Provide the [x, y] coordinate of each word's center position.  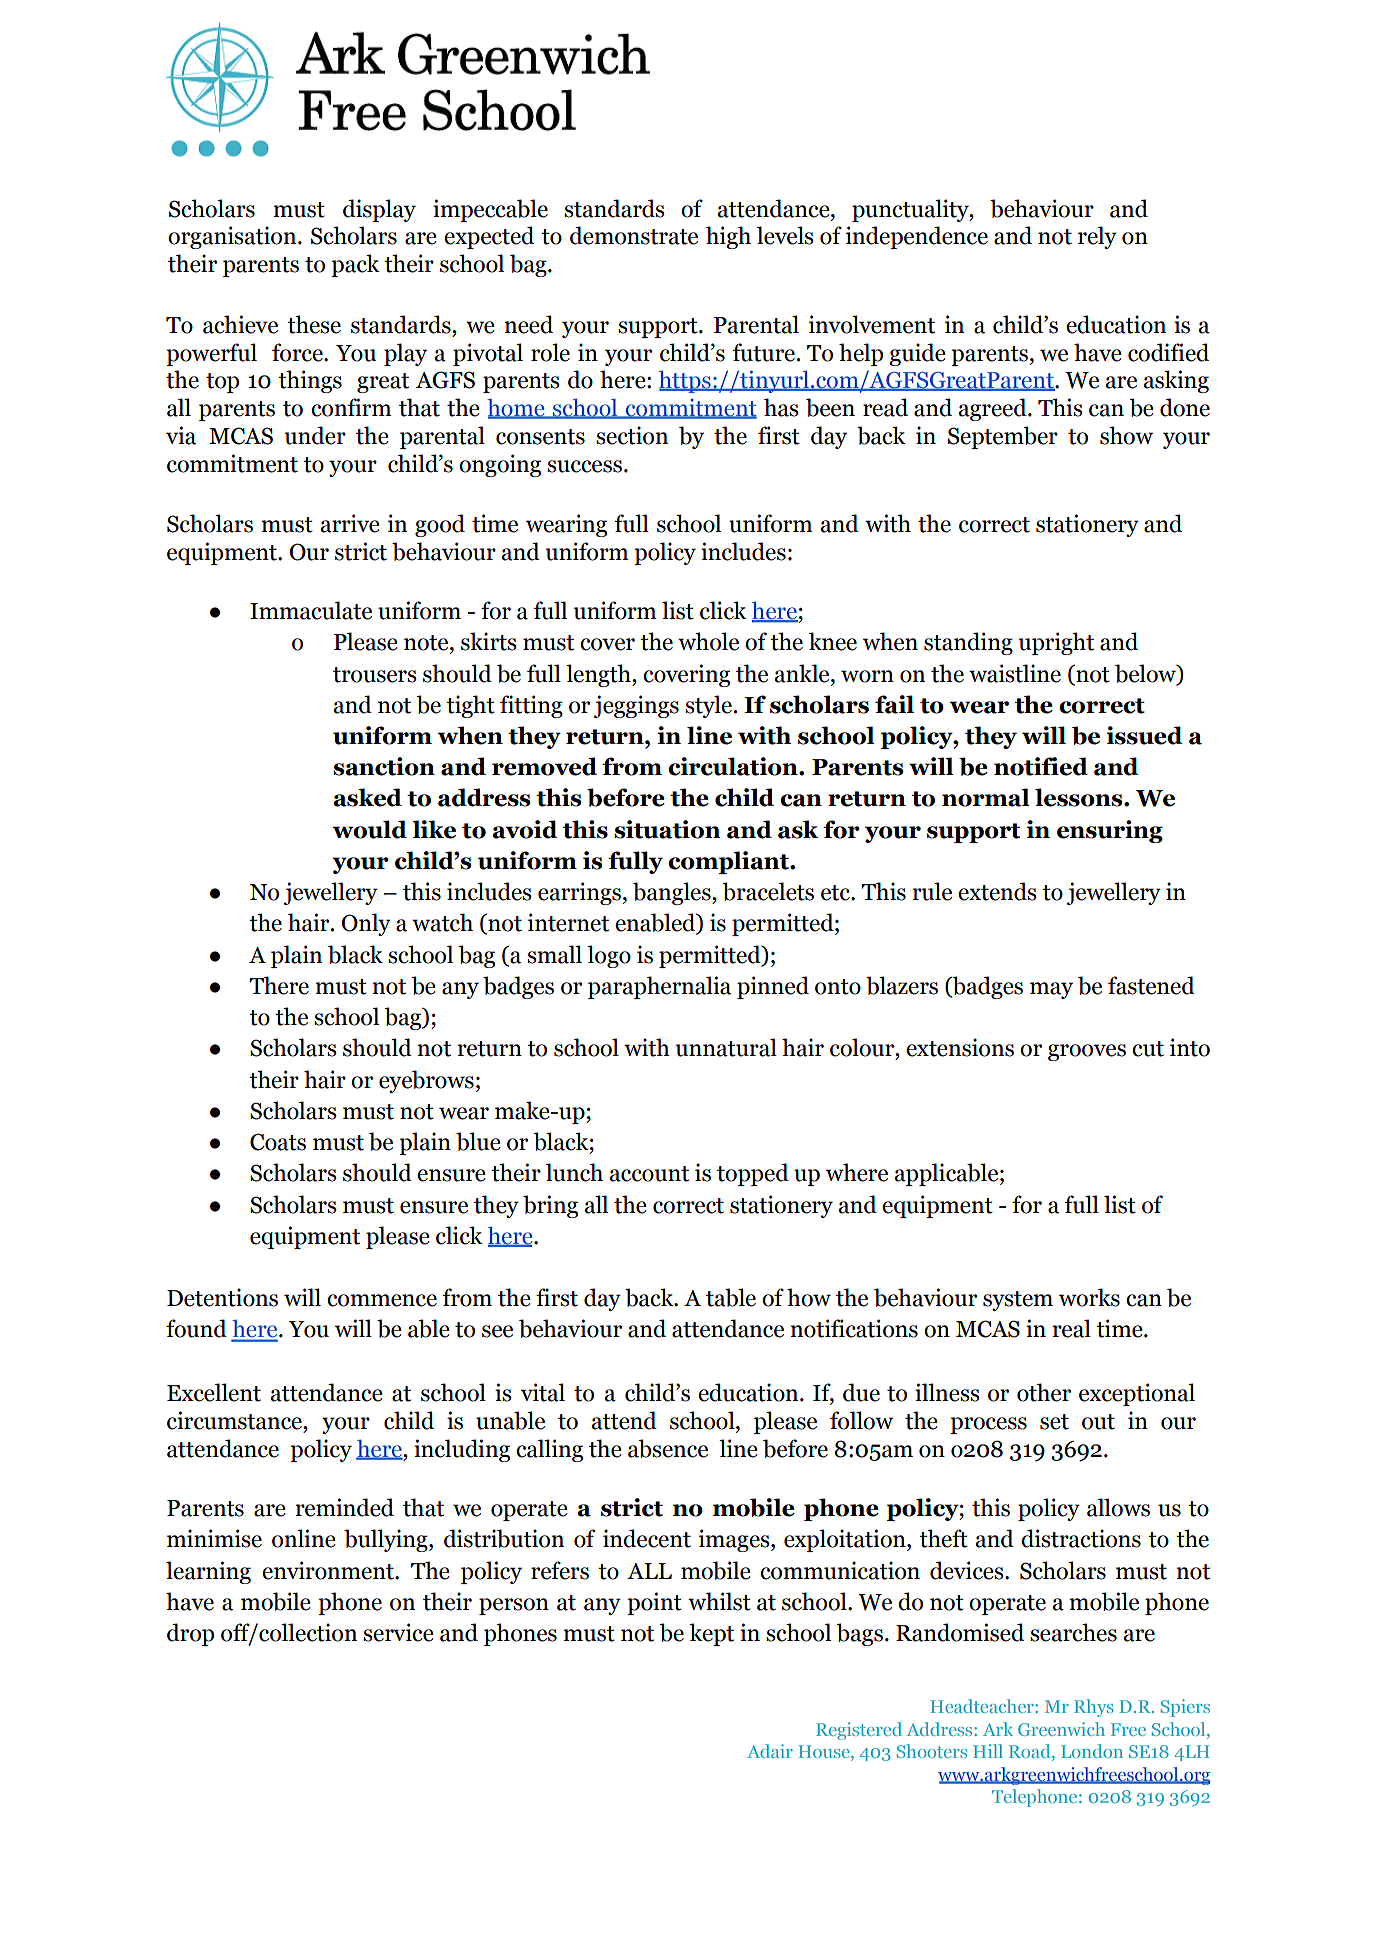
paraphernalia [659, 987]
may [1051, 990]
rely [1097, 237]
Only [366, 924]
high [728, 237]
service [398, 1632]
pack [355, 265]
